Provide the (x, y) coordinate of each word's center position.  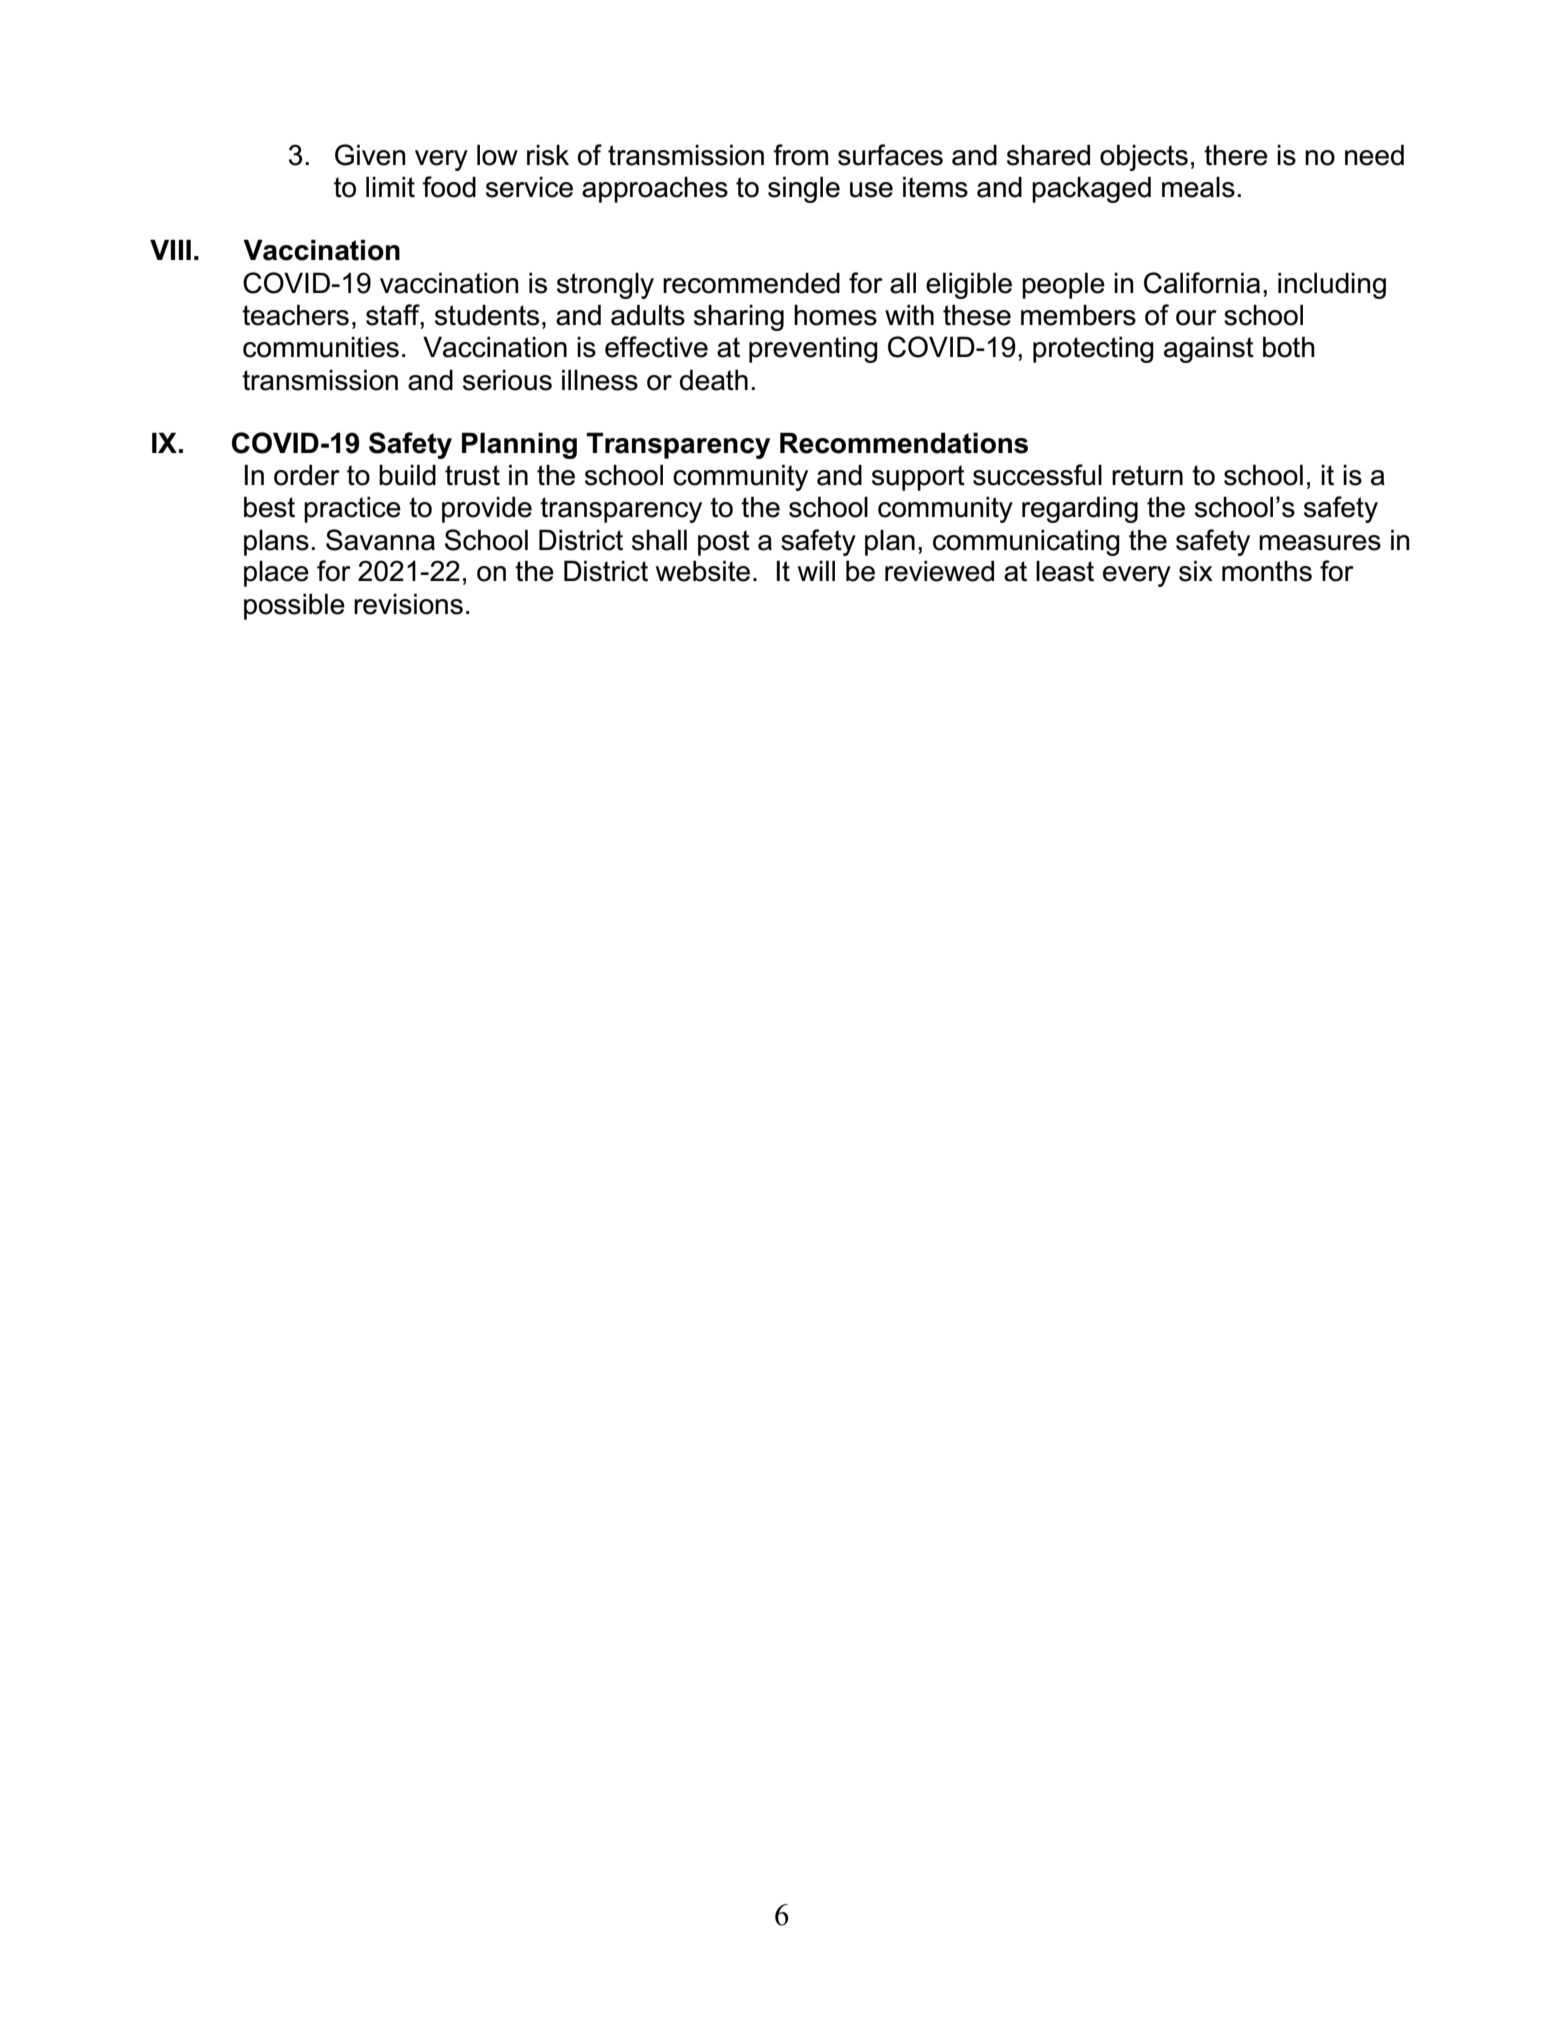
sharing (739, 317)
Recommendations (904, 443)
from (800, 155)
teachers (295, 315)
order (307, 475)
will (816, 570)
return (1147, 475)
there (1236, 155)
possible (294, 606)
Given (370, 155)
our (1196, 318)
